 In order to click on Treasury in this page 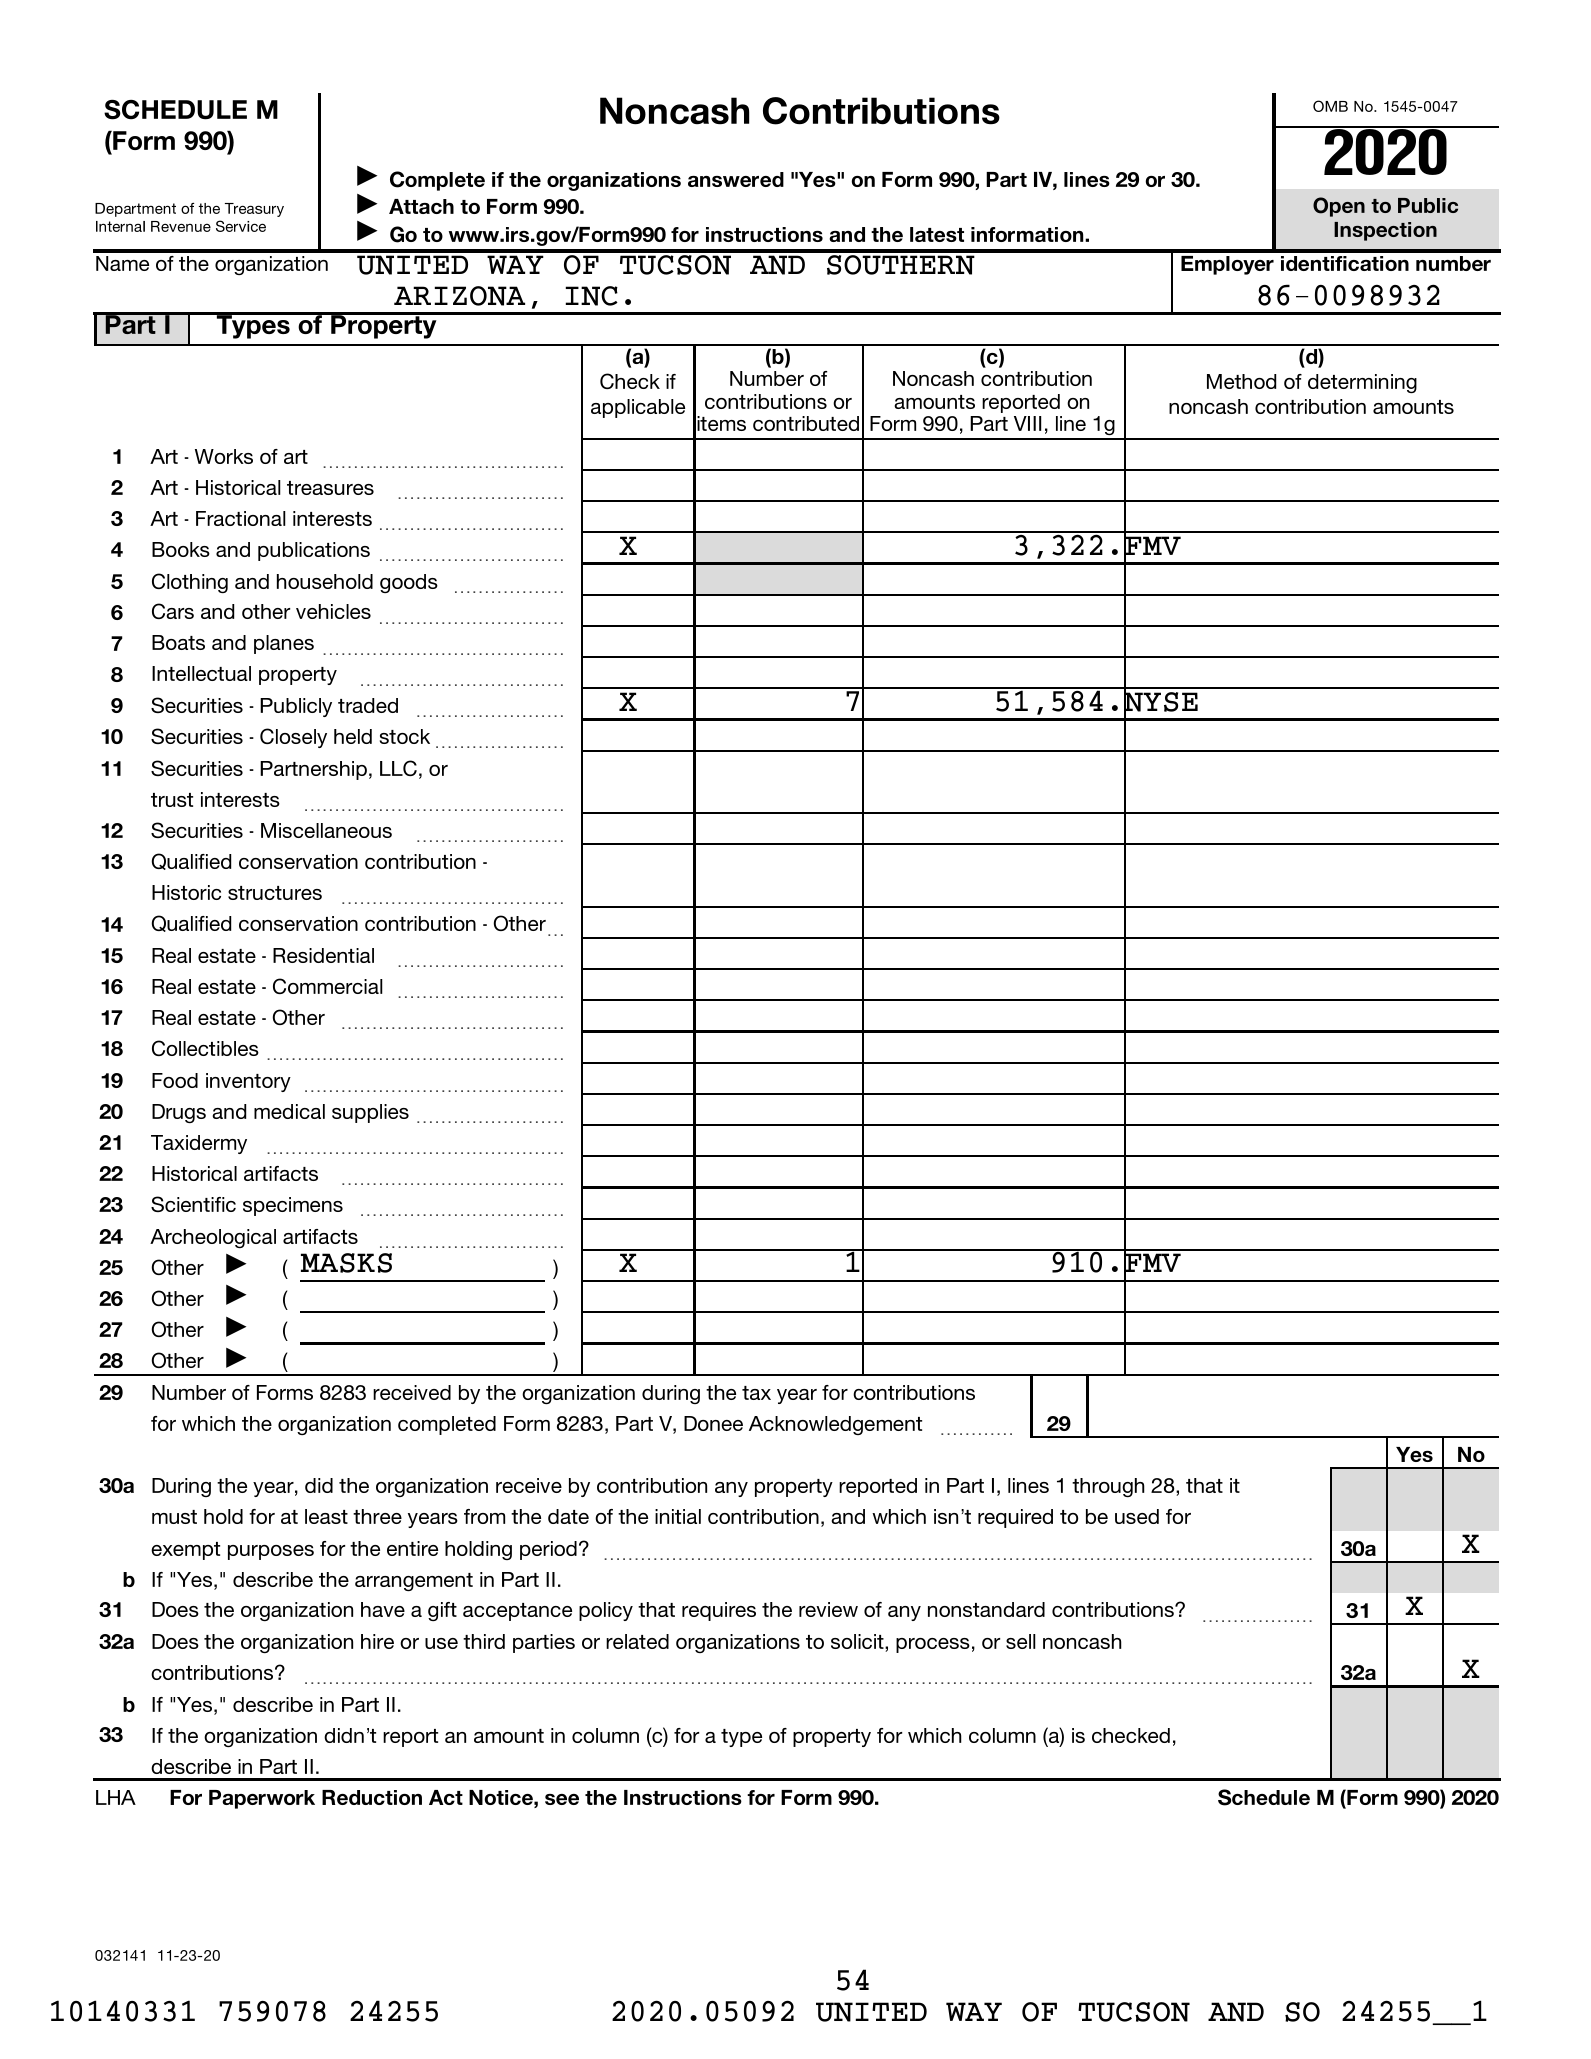, I will do `click(254, 210)`.
